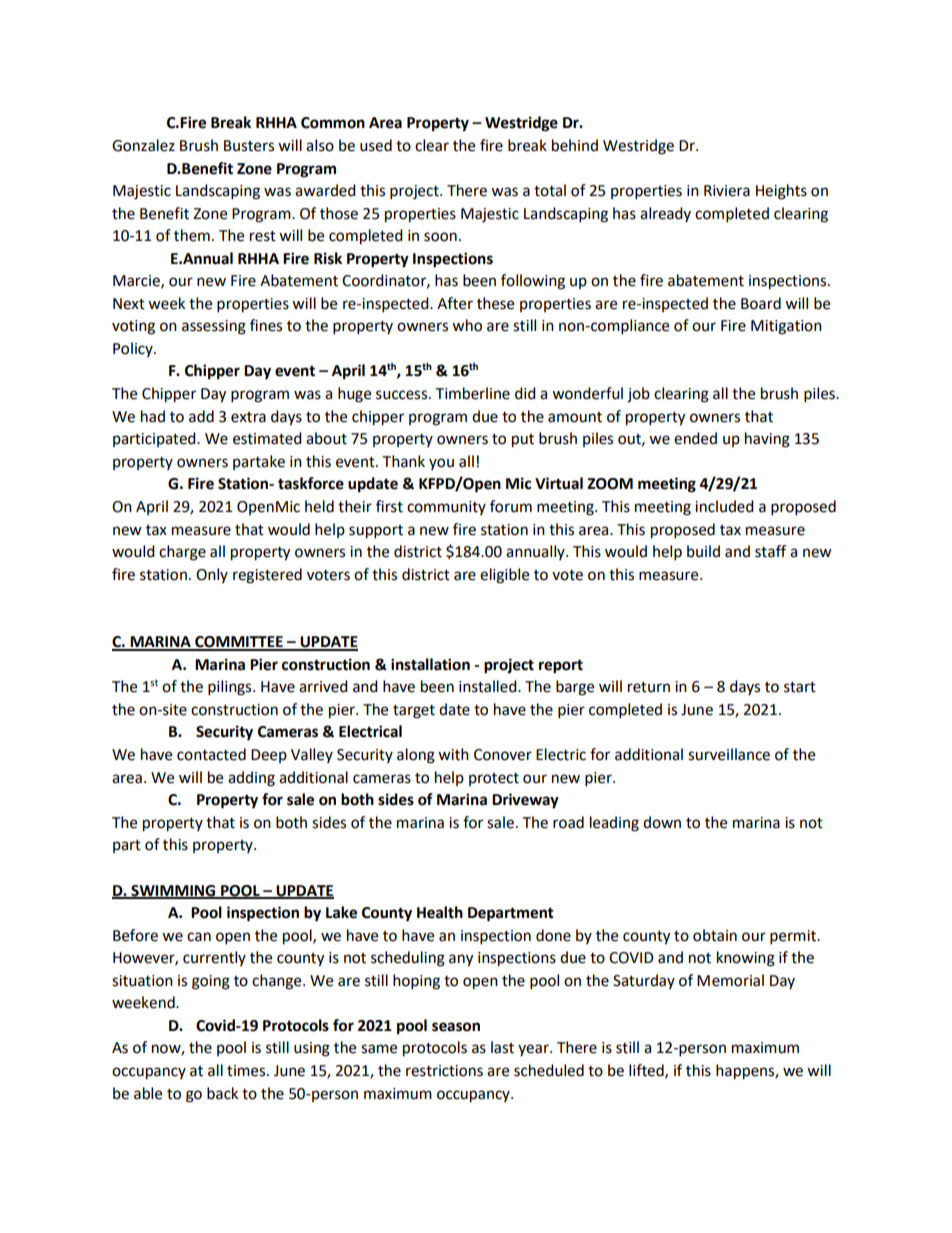 The height and width of the page is (1233, 952). What do you see at coordinates (729, 754) in the page?
I see `surveillance` at bounding box center [729, 754].
